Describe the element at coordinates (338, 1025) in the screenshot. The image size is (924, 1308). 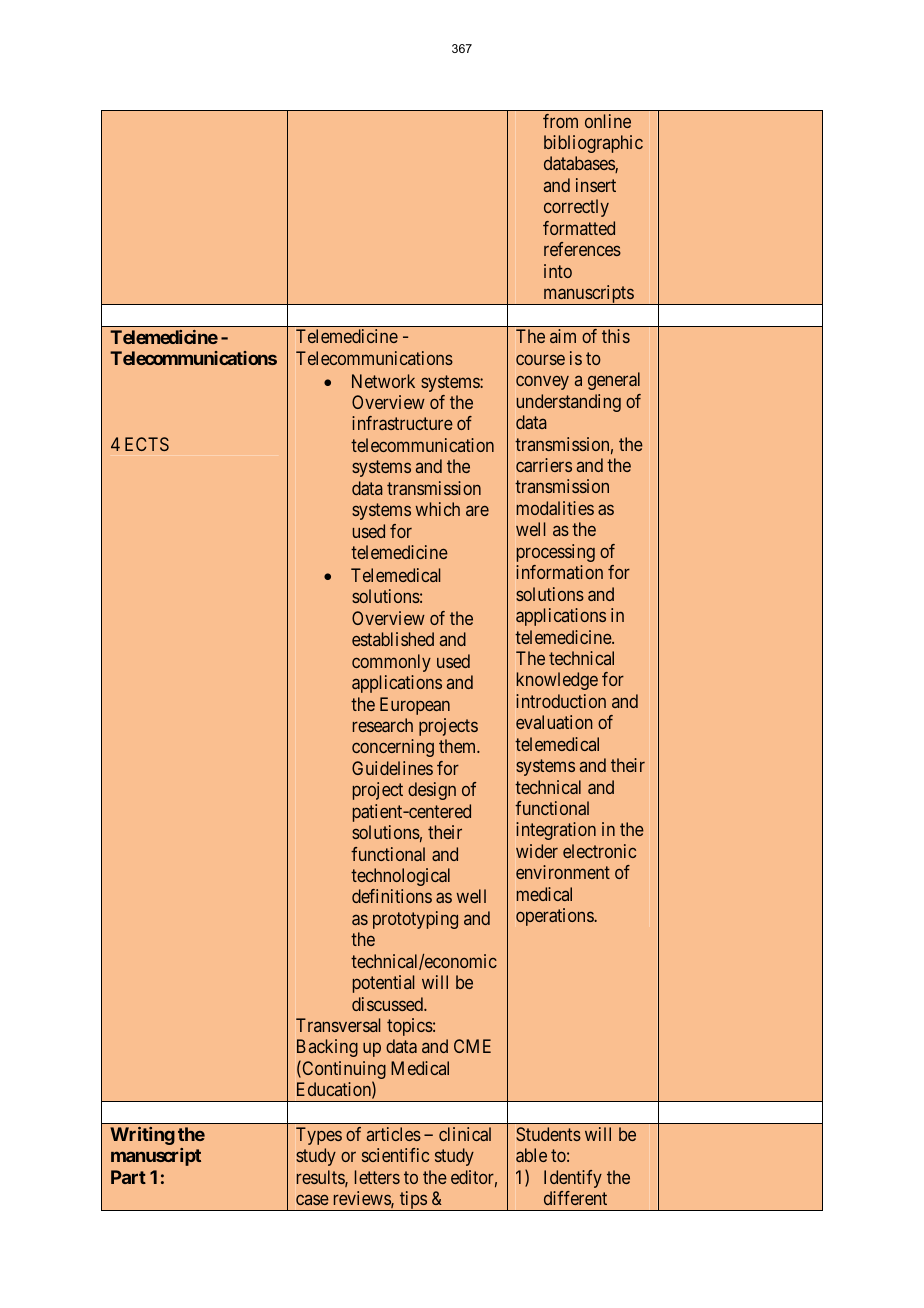
I see `Transversal` at that location.
